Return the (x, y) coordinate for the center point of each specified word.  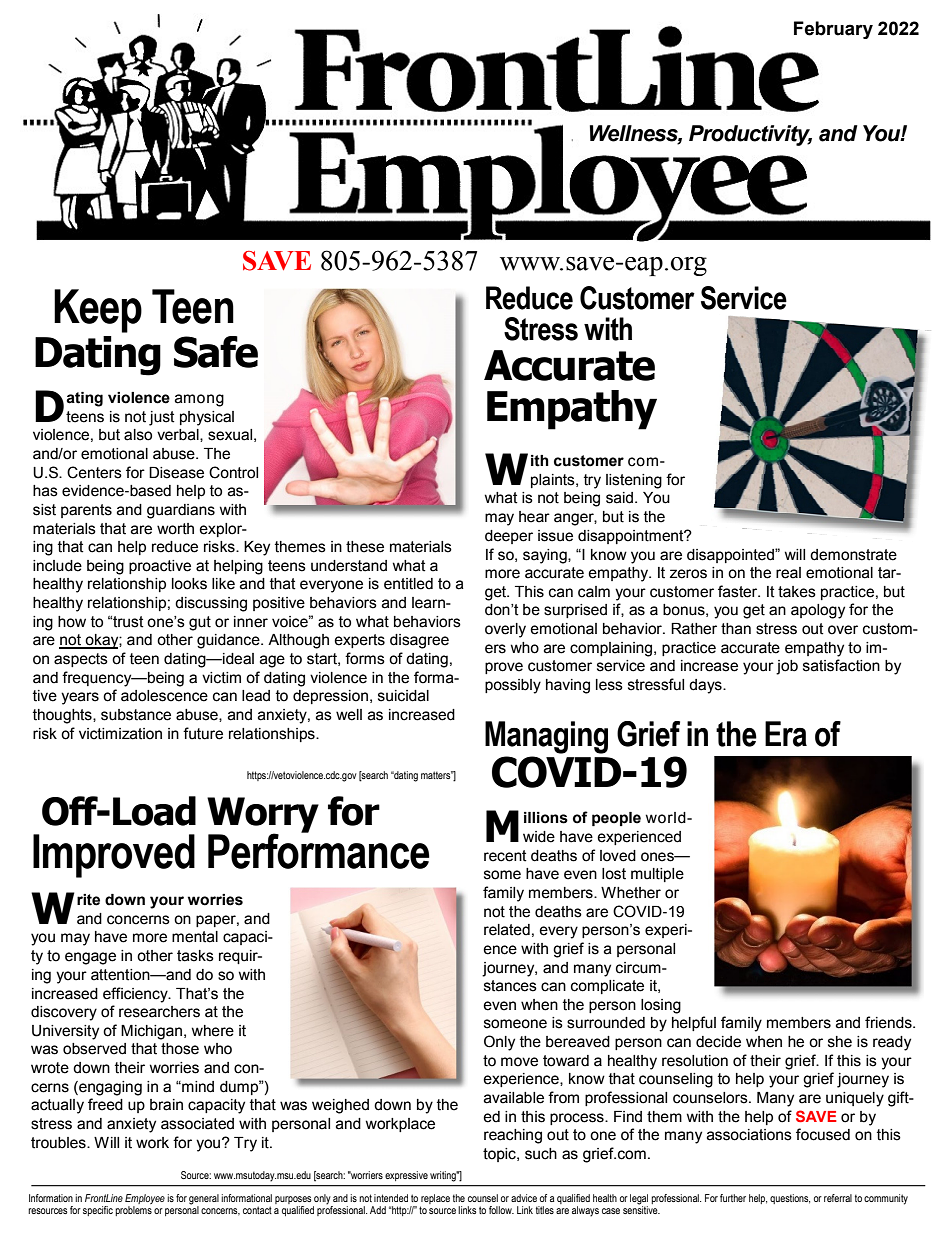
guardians (181, 511)
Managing (546, 737)
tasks (195, 956)
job (787, 667)
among (199, 400)
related (507, 930)
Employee (145, 1199)
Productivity (750, 135)
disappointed (731, 556)
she (840, 1042)
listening (634, 481)
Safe (216, 352)
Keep (98, 311)
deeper (509, 537)
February (833, 30)
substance (136, 715)
